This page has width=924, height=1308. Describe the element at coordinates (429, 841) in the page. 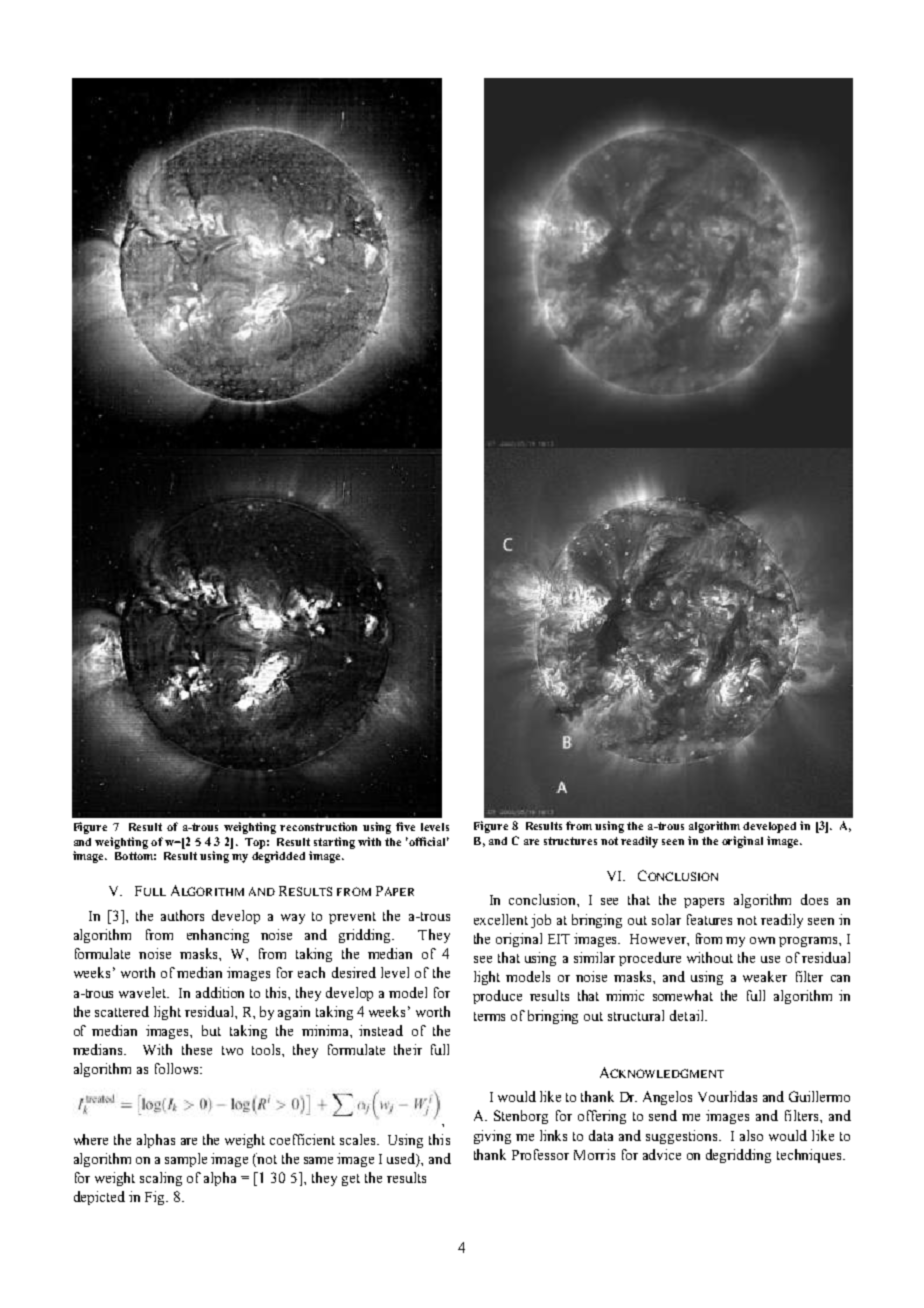

I see `official` at that location.
